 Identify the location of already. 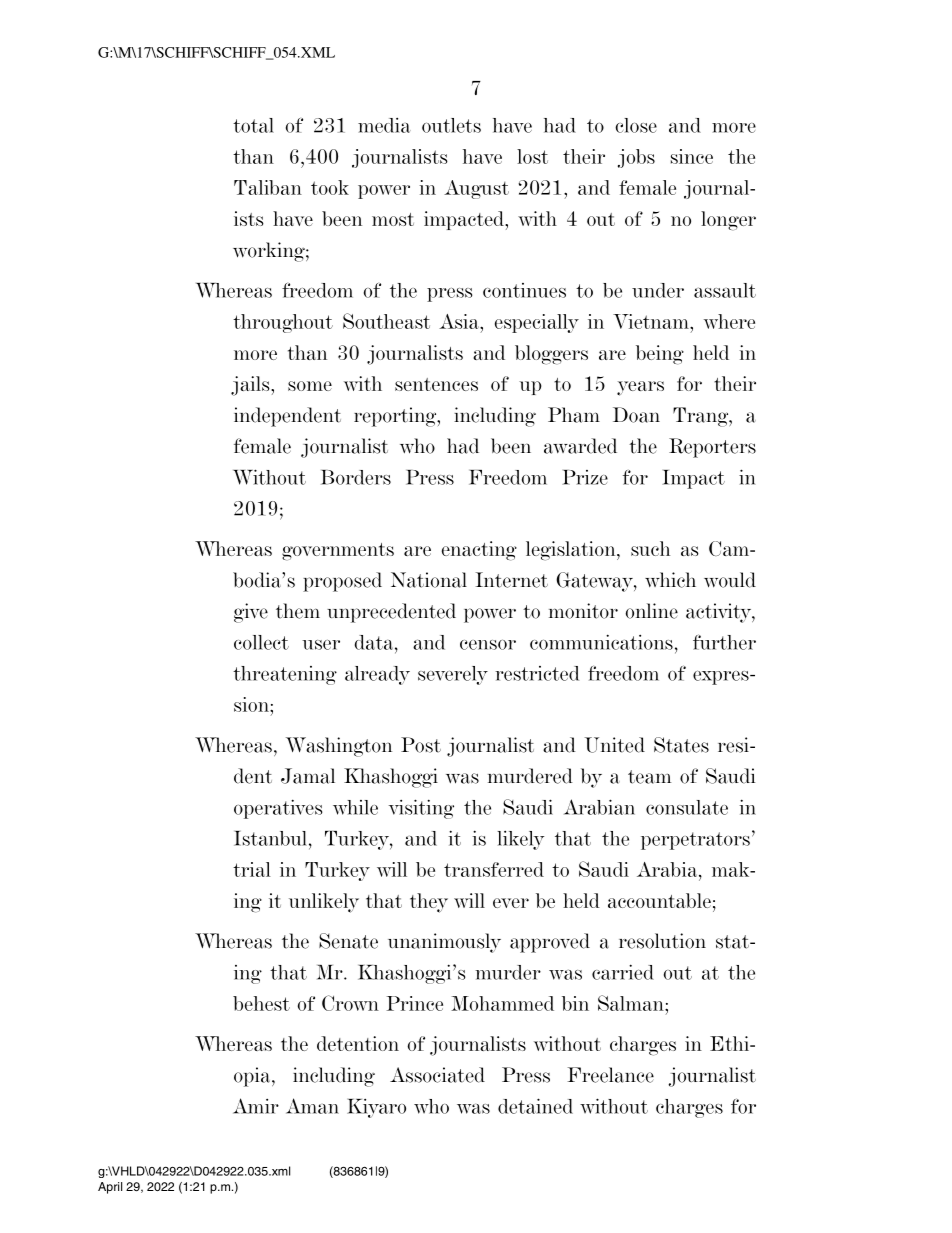
(377, 675).
